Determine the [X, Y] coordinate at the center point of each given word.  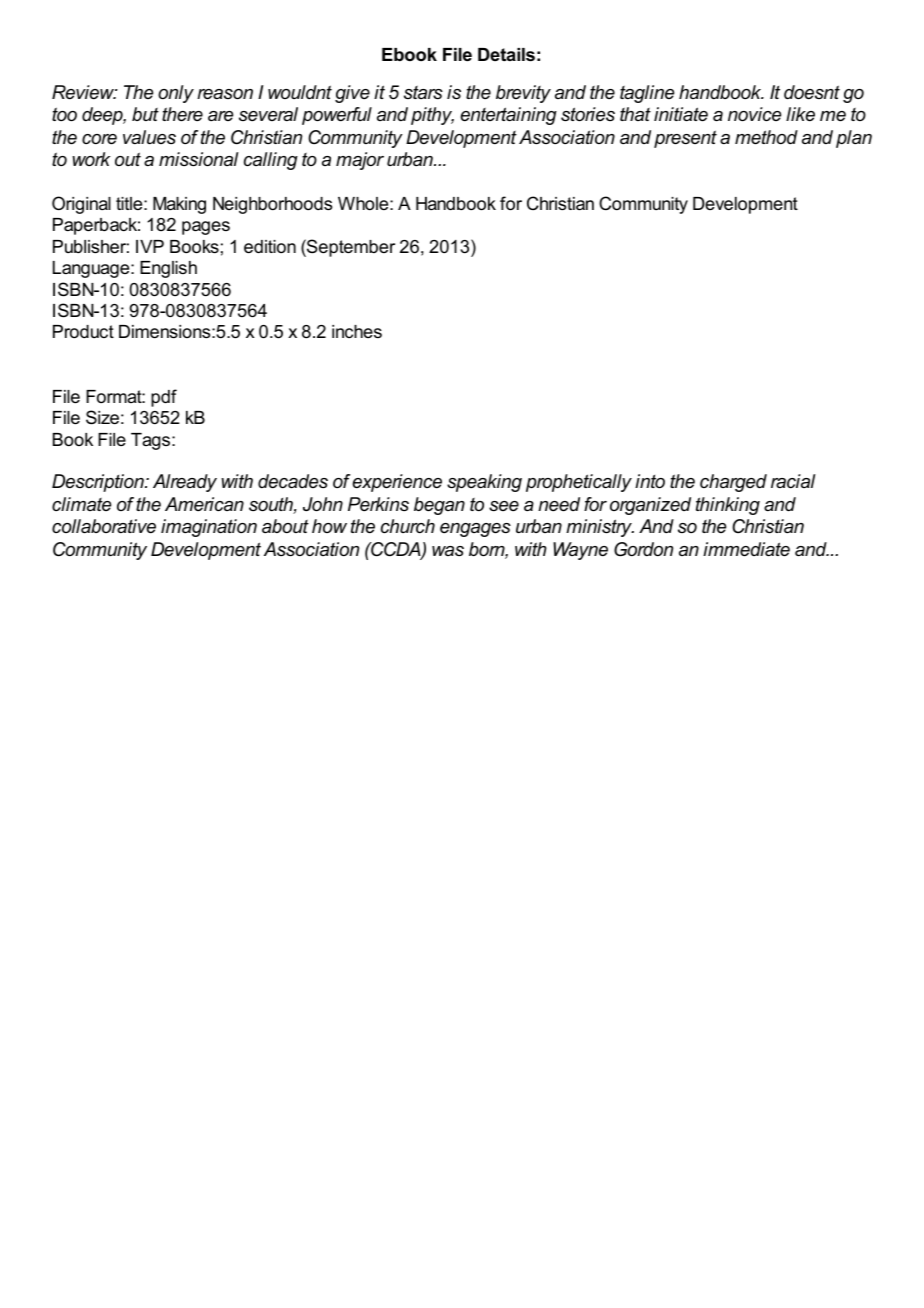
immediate [746, 549]
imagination [209, 528]
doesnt [812, 92]
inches [357, 331]
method [766, 137]
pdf [164, 398]
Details [506, 55]
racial [793, 481]
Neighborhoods [272, 205]
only [176, 94]
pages [206, 228]
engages [475, 530]
